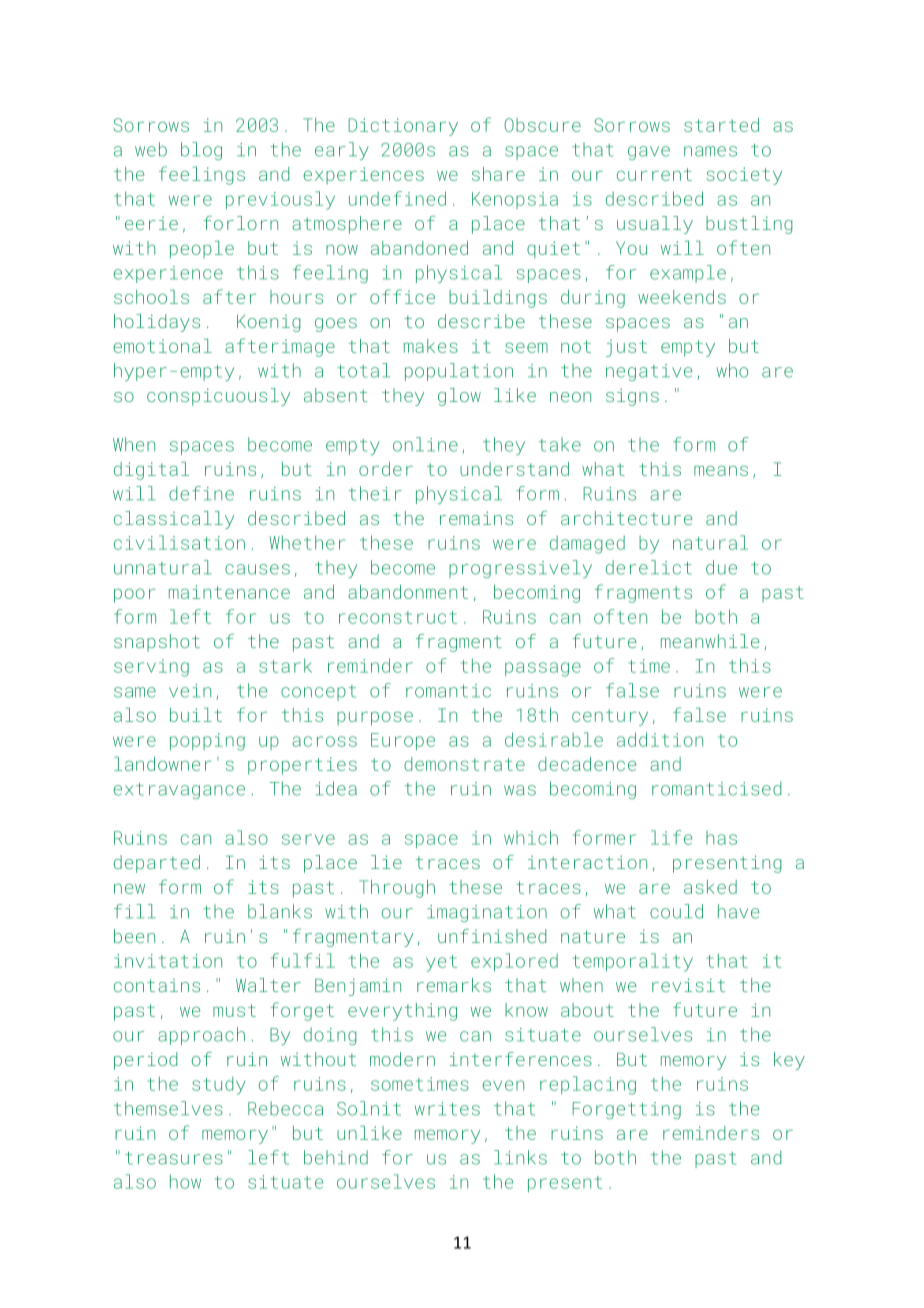 The height and width of the screenshot is (1308, 924). Describe the element at coordinates (174, 1158) in the screenshot. I see `treasures` at that location.
